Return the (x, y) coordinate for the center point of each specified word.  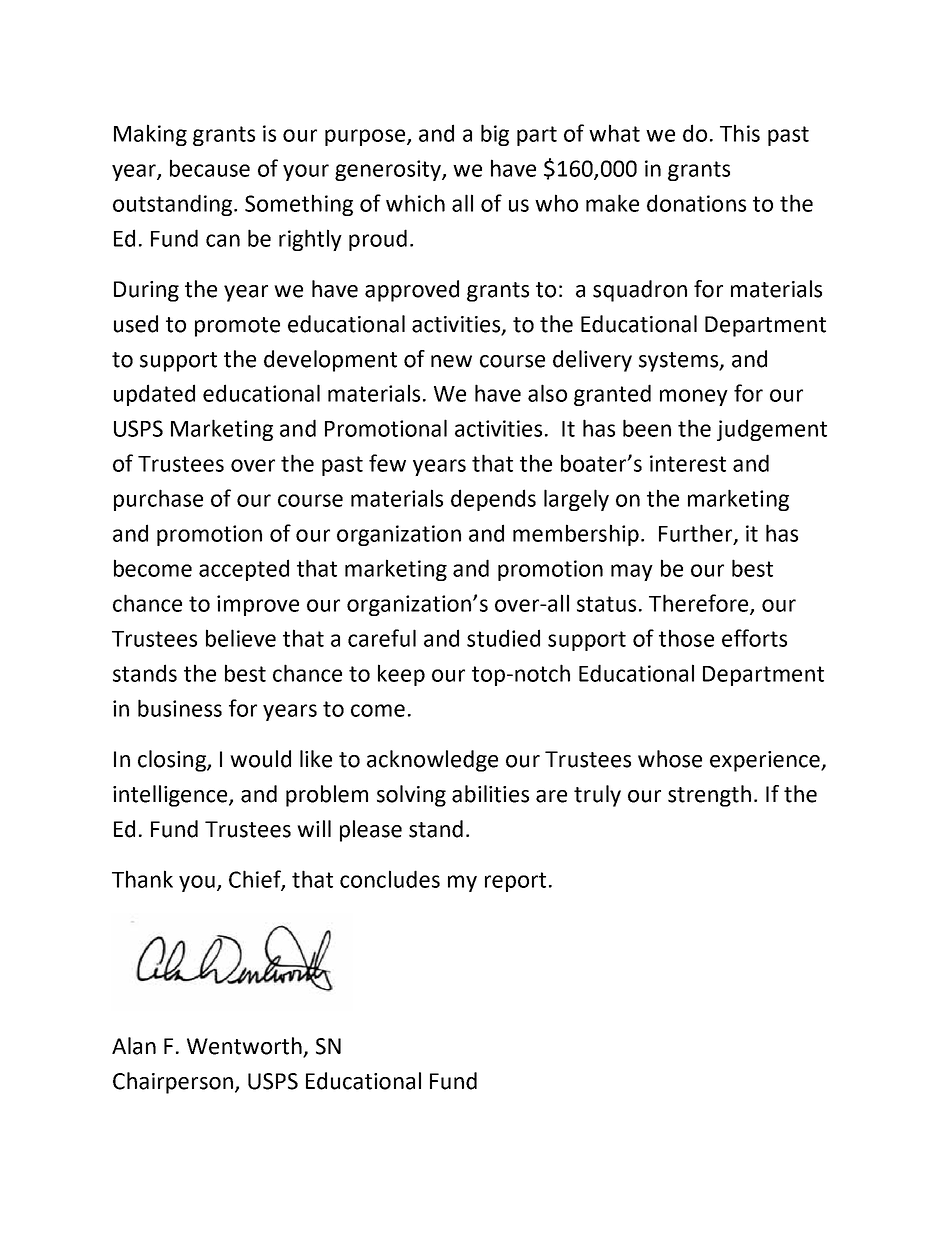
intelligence (171, 796)
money (694, 397)
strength (709, 796)
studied (503, 638)
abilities (490, 794)
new (451, 361)
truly (597, 796)
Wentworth (245, 1047)
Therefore (700, 604)
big (495, 135)
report (515, 882)
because (210, 168)
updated (154, 395)
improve (258, 605)
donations (696, 203)
